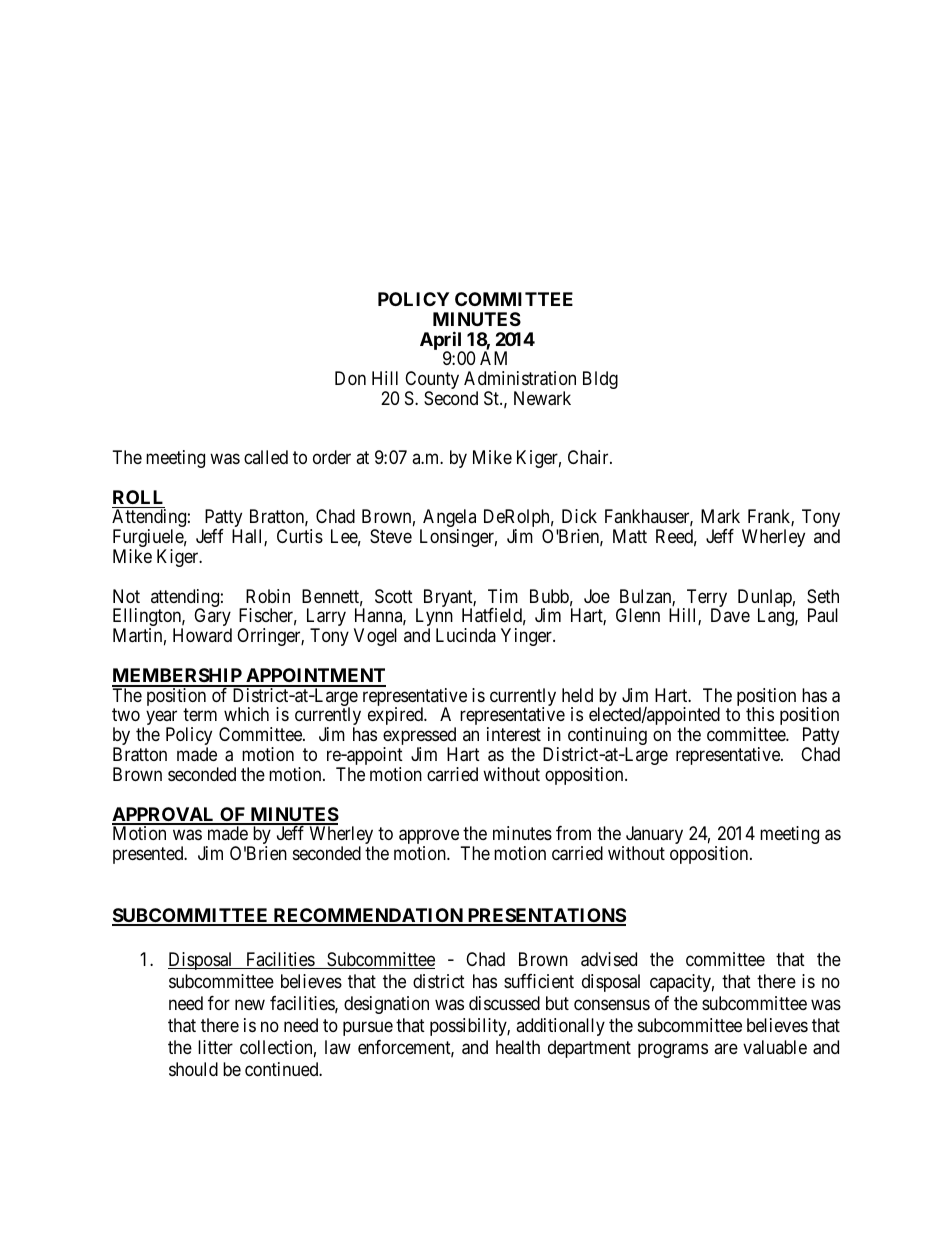  What do you see at coordinates (350, 378) in the image?
I see `Don` at bounding box center [350, 378].
